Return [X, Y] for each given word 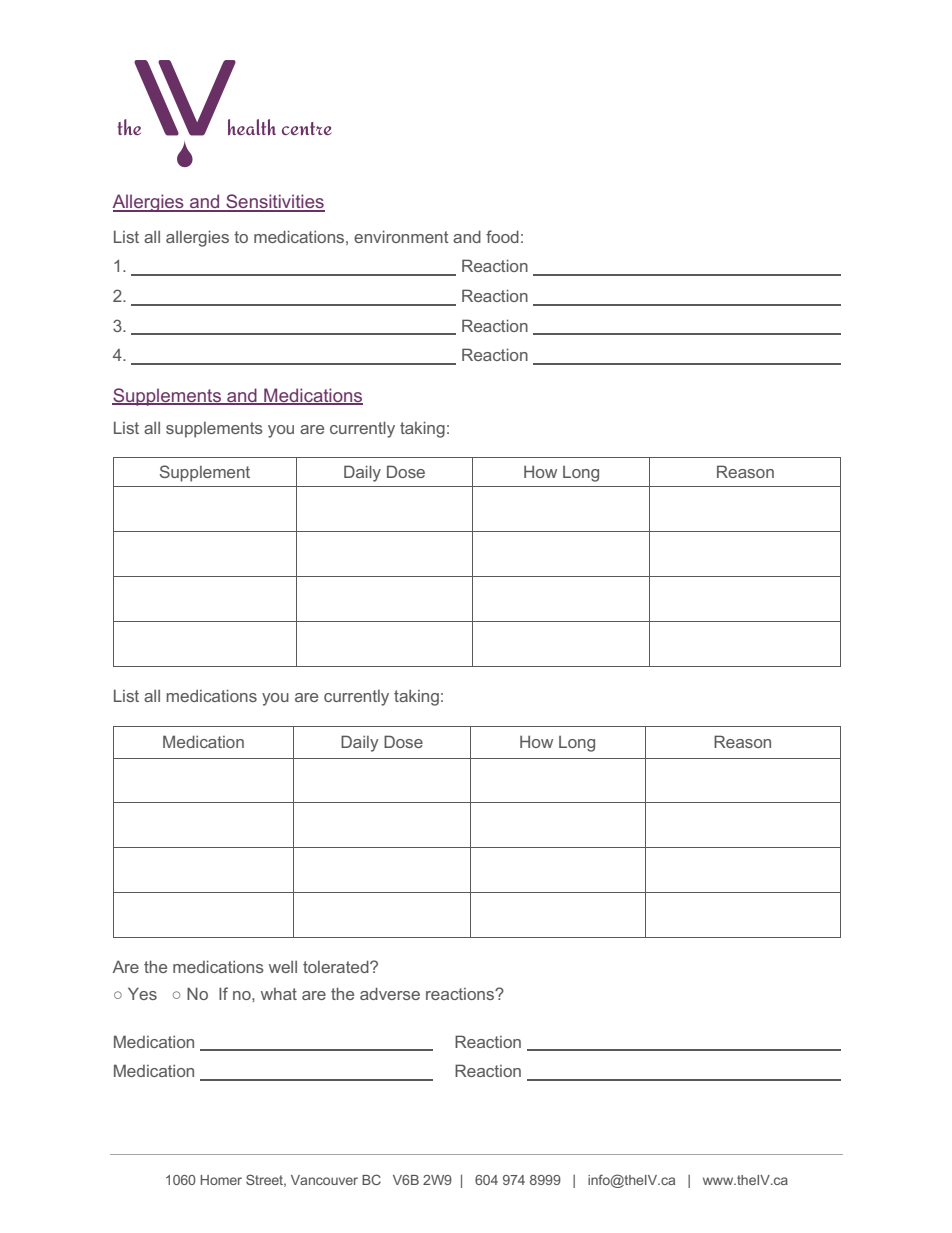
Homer [221, 1180]
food [502, 236]
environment [401, 236]
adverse [390, 993]
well [283, 967]
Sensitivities [274, 202]
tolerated [337, 966]
